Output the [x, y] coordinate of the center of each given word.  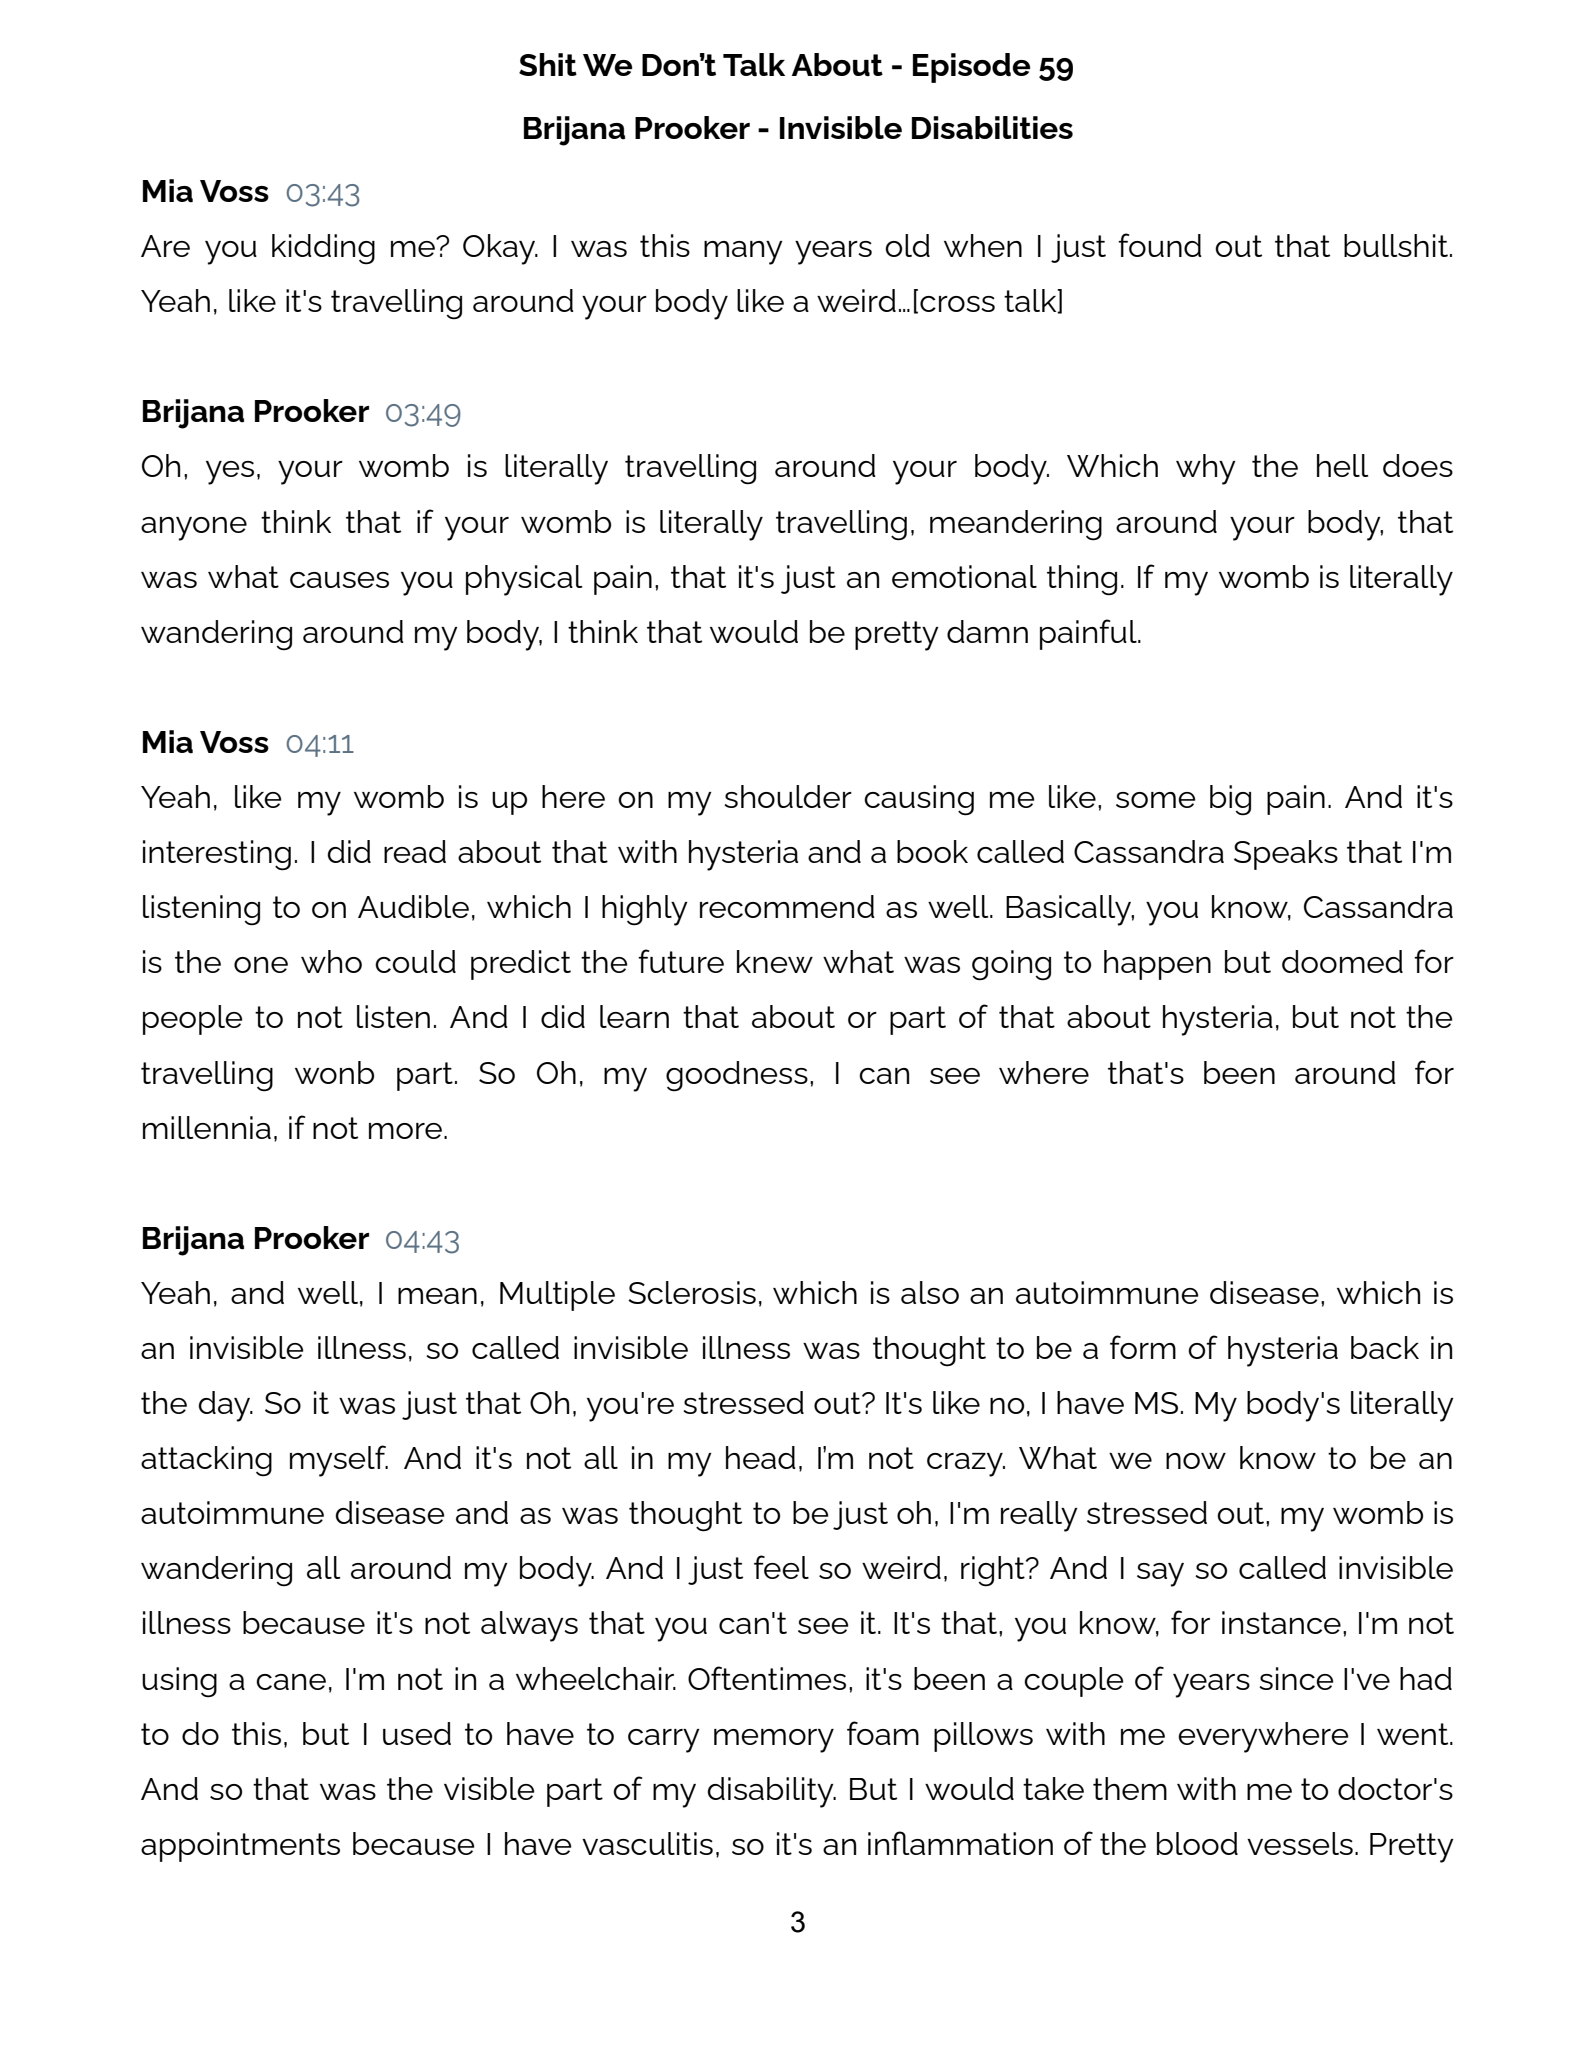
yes [230, 473]
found [1160, 245]
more [405, 1131]
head [761, 1457]
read [415, 851]
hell [1342, 465]
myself [339, 1461]
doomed [1342, 961]
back [1385, 1347]
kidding [323, 249]
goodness [737, 1076]
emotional [964, 576]
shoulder [788, 796]
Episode [971, 68]
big [1230, 800]
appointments [240, 1847]
